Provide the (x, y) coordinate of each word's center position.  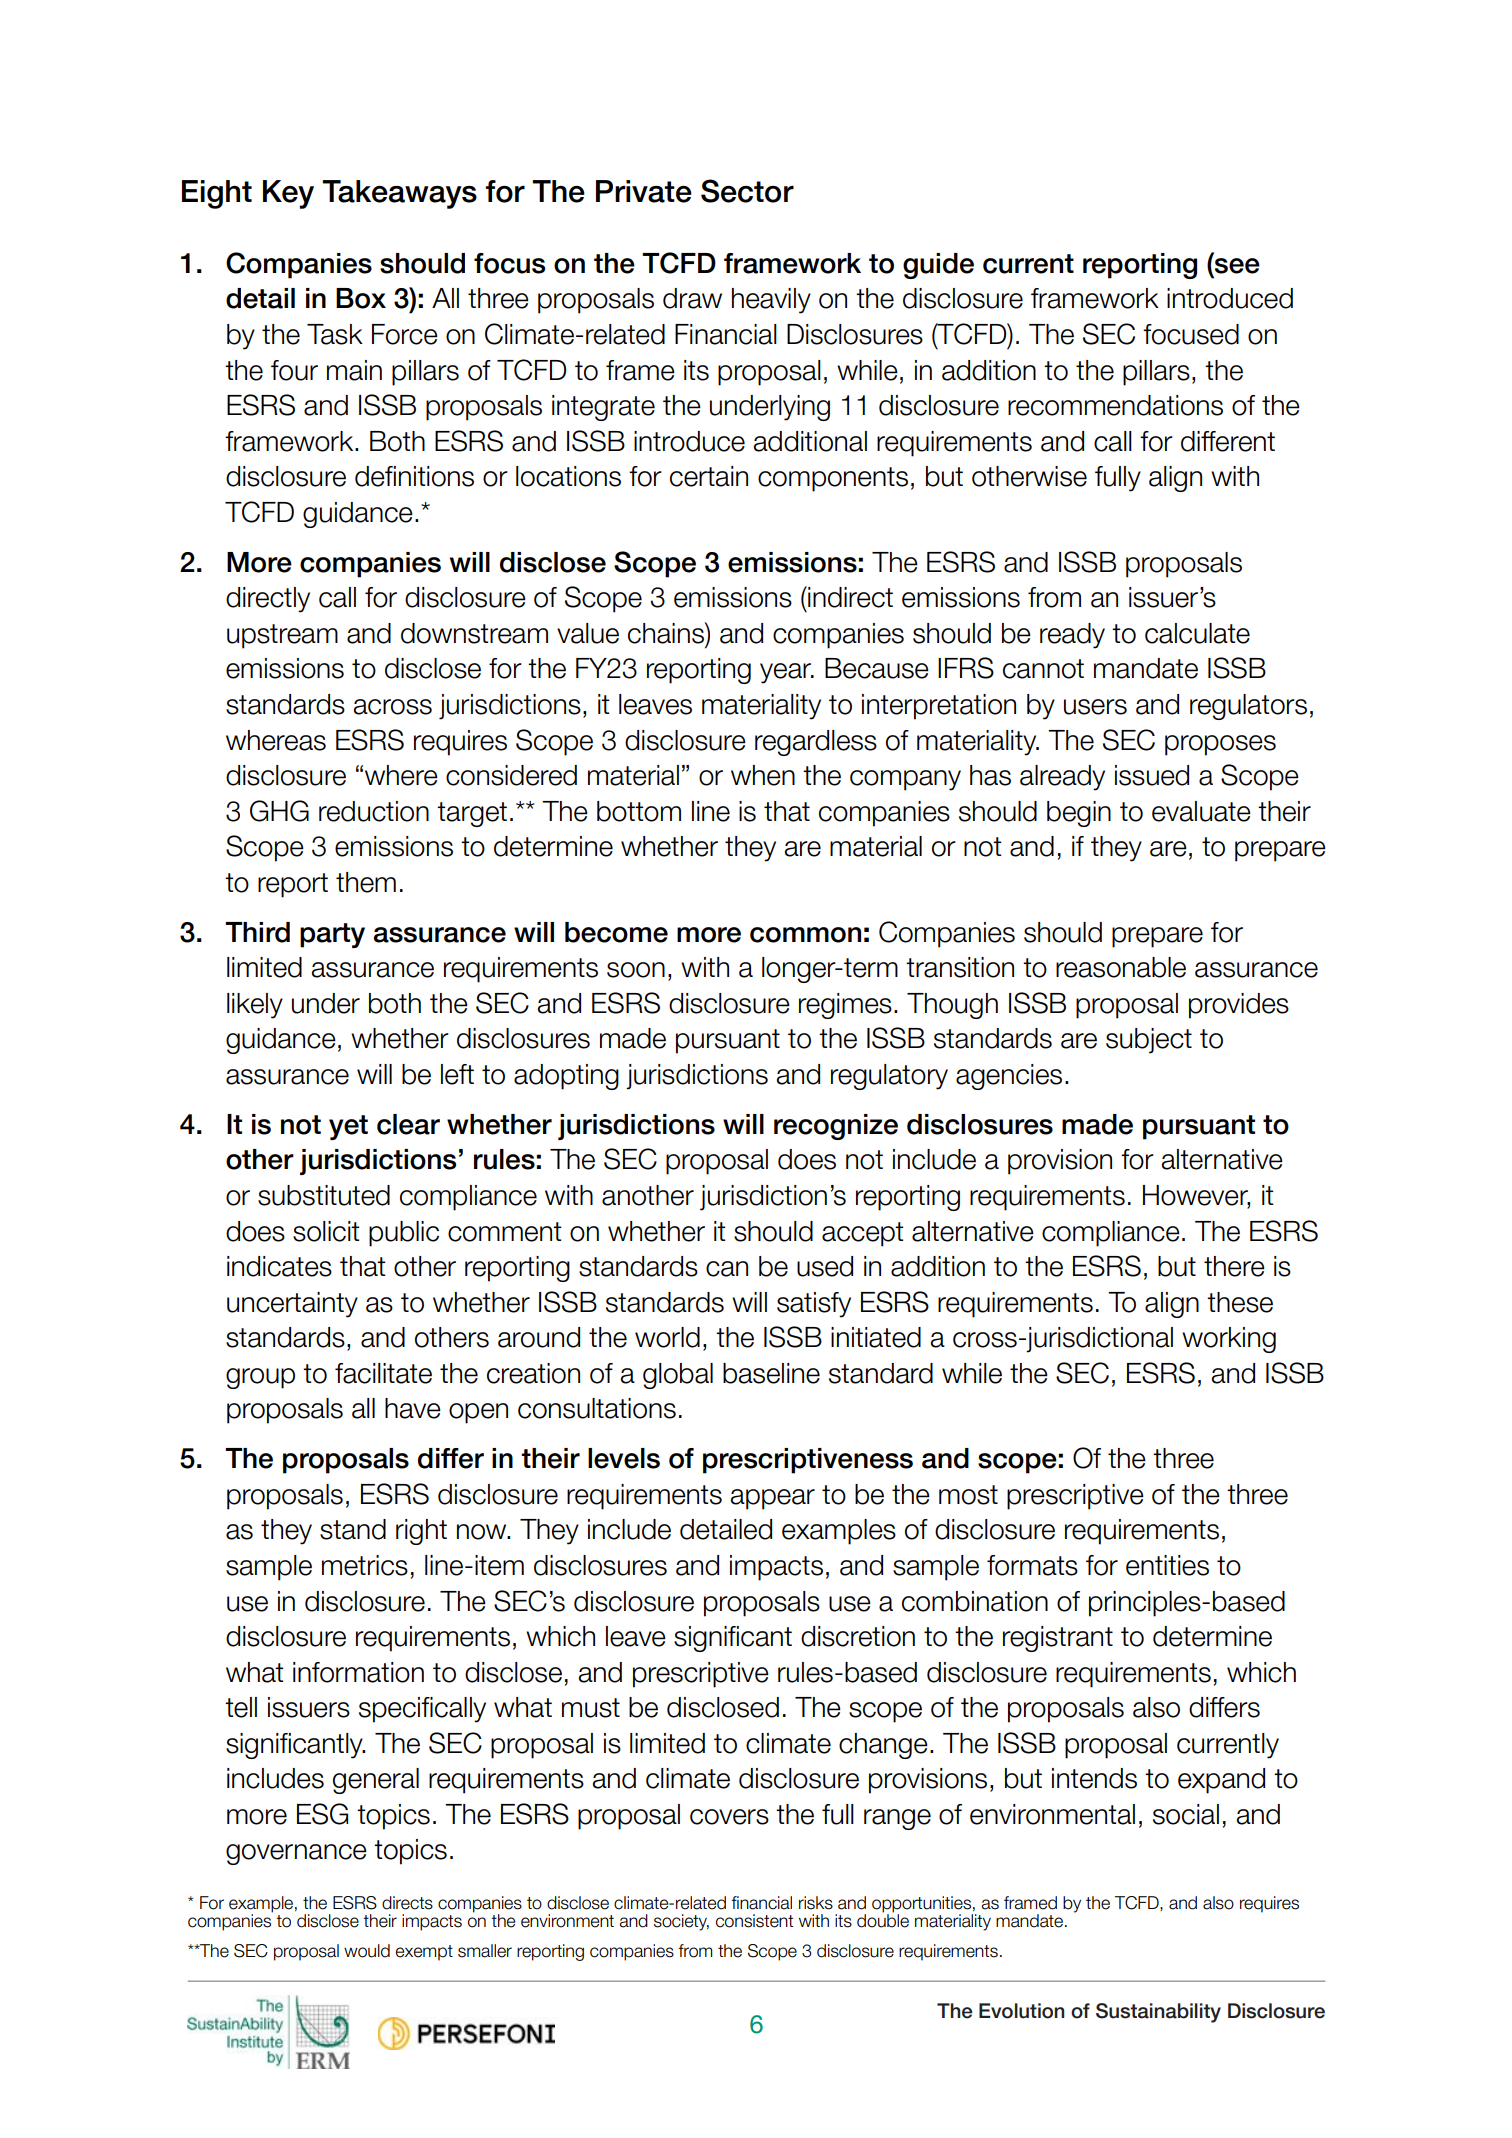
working (1229, 1340)
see (1237, 266)
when (763, 775)
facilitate (383, 1373)
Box (361, 298)
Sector (747, 191)
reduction (374, 811)
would (367, 1951)
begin (1079, 814)
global (678, 1376)
